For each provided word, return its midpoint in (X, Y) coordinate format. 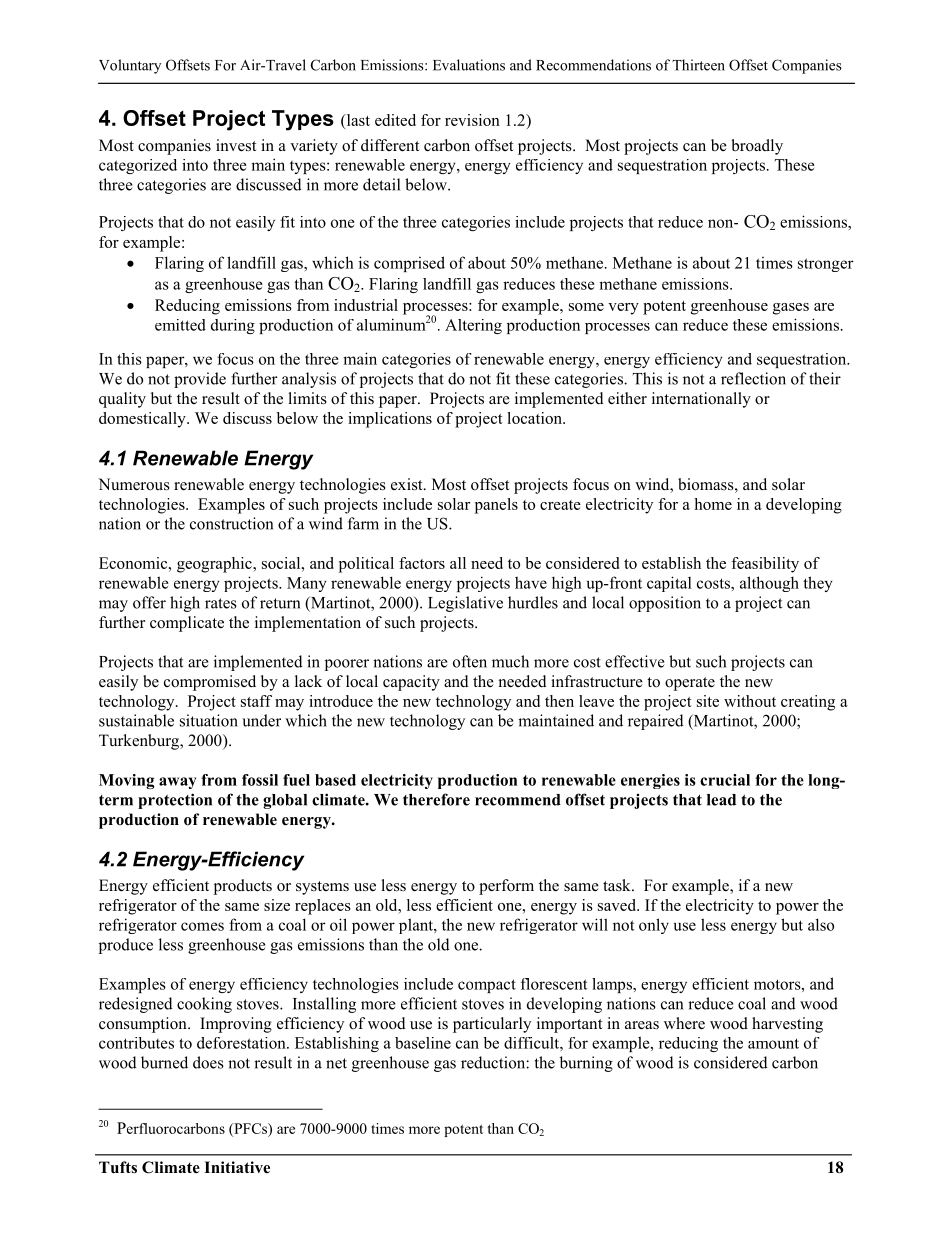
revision (472, 120)
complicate (187, 624)
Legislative (465, 604)
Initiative (237, 1167)
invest (236, 145)
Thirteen (698, 65)
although (769, 584)
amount (773, 1043)
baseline (423, 1043)
